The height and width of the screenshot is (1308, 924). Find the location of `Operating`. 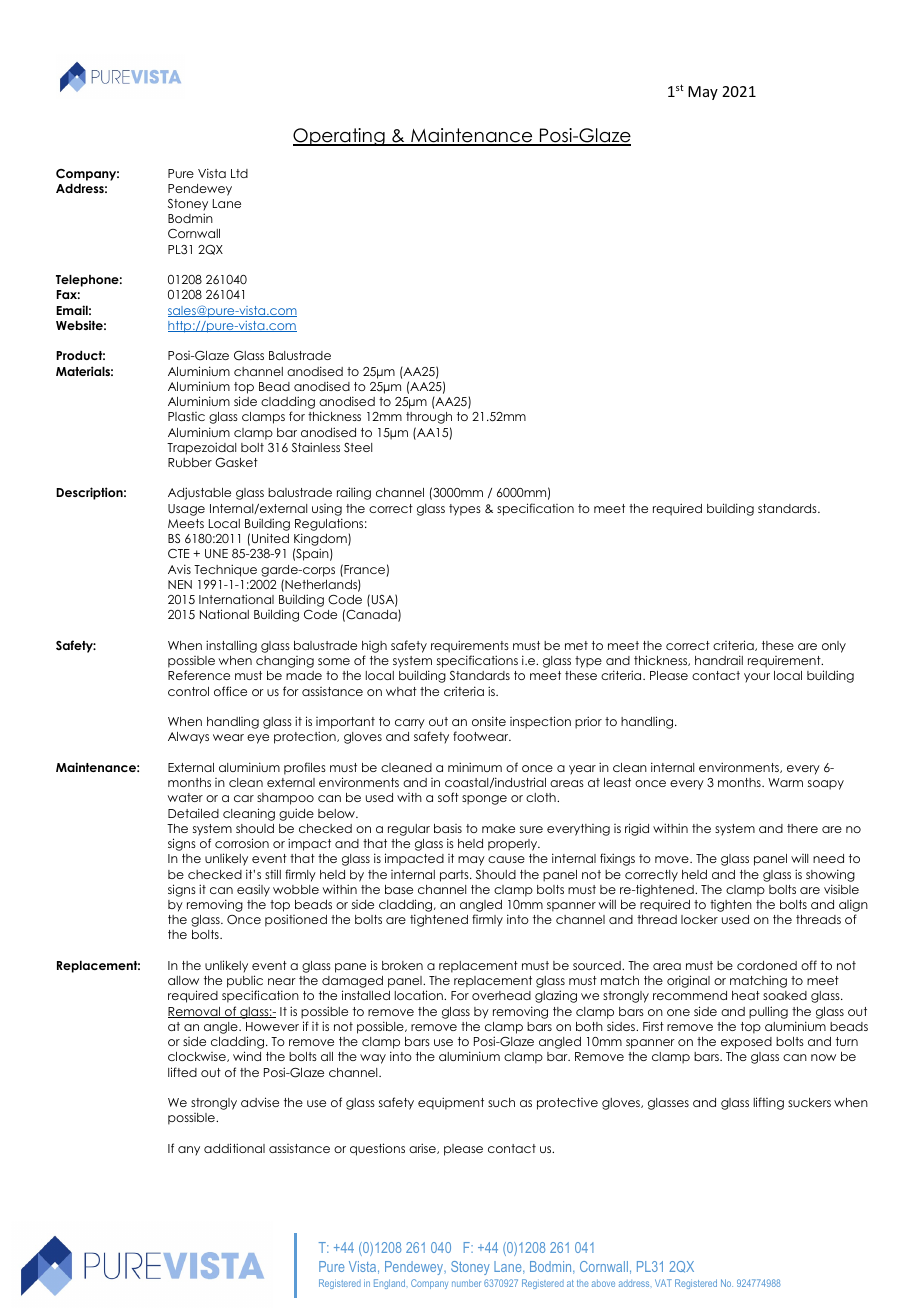

Operating is located at coordinates (340, 137).
